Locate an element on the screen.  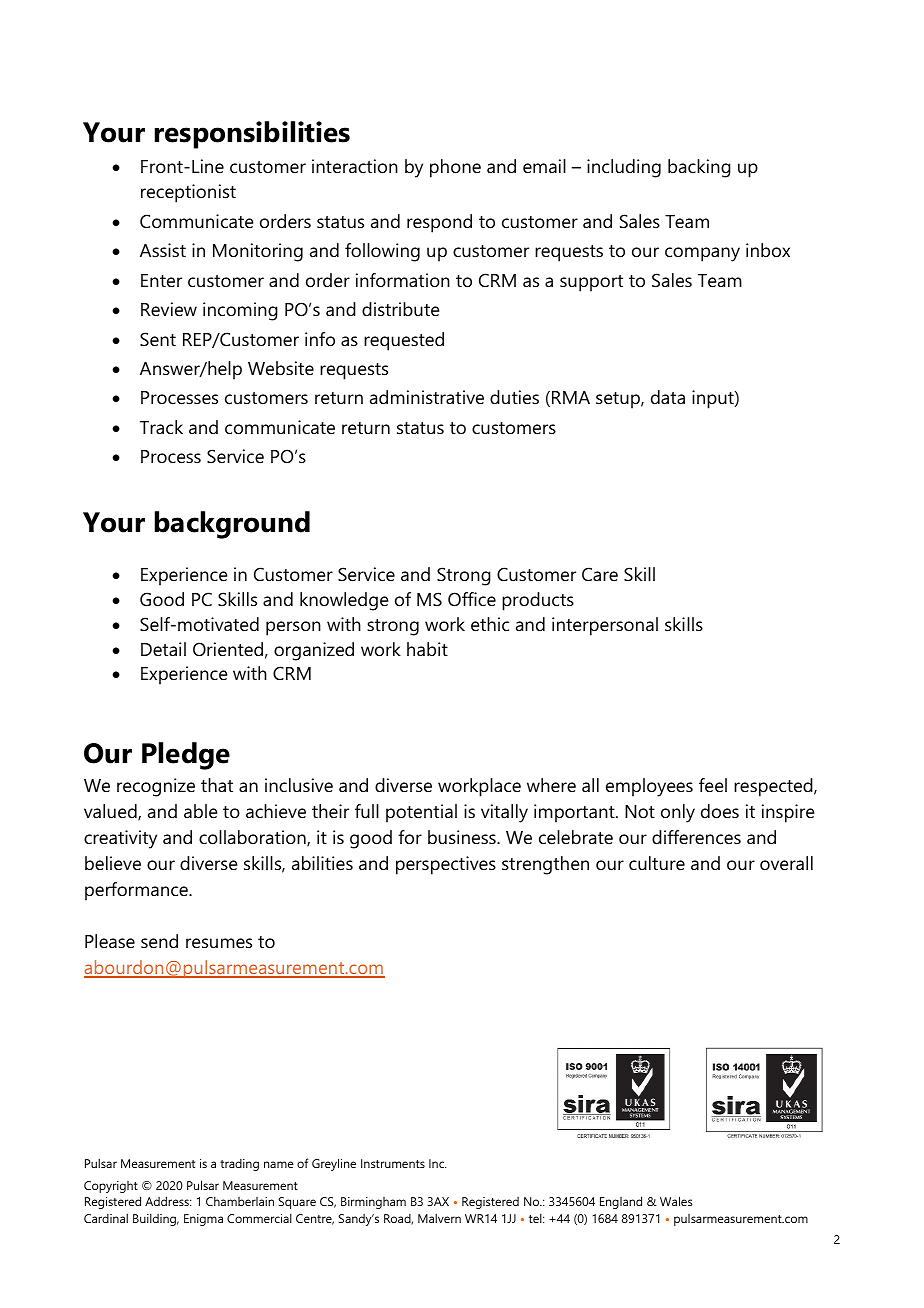
backing is located at coordinates (699, 168).
